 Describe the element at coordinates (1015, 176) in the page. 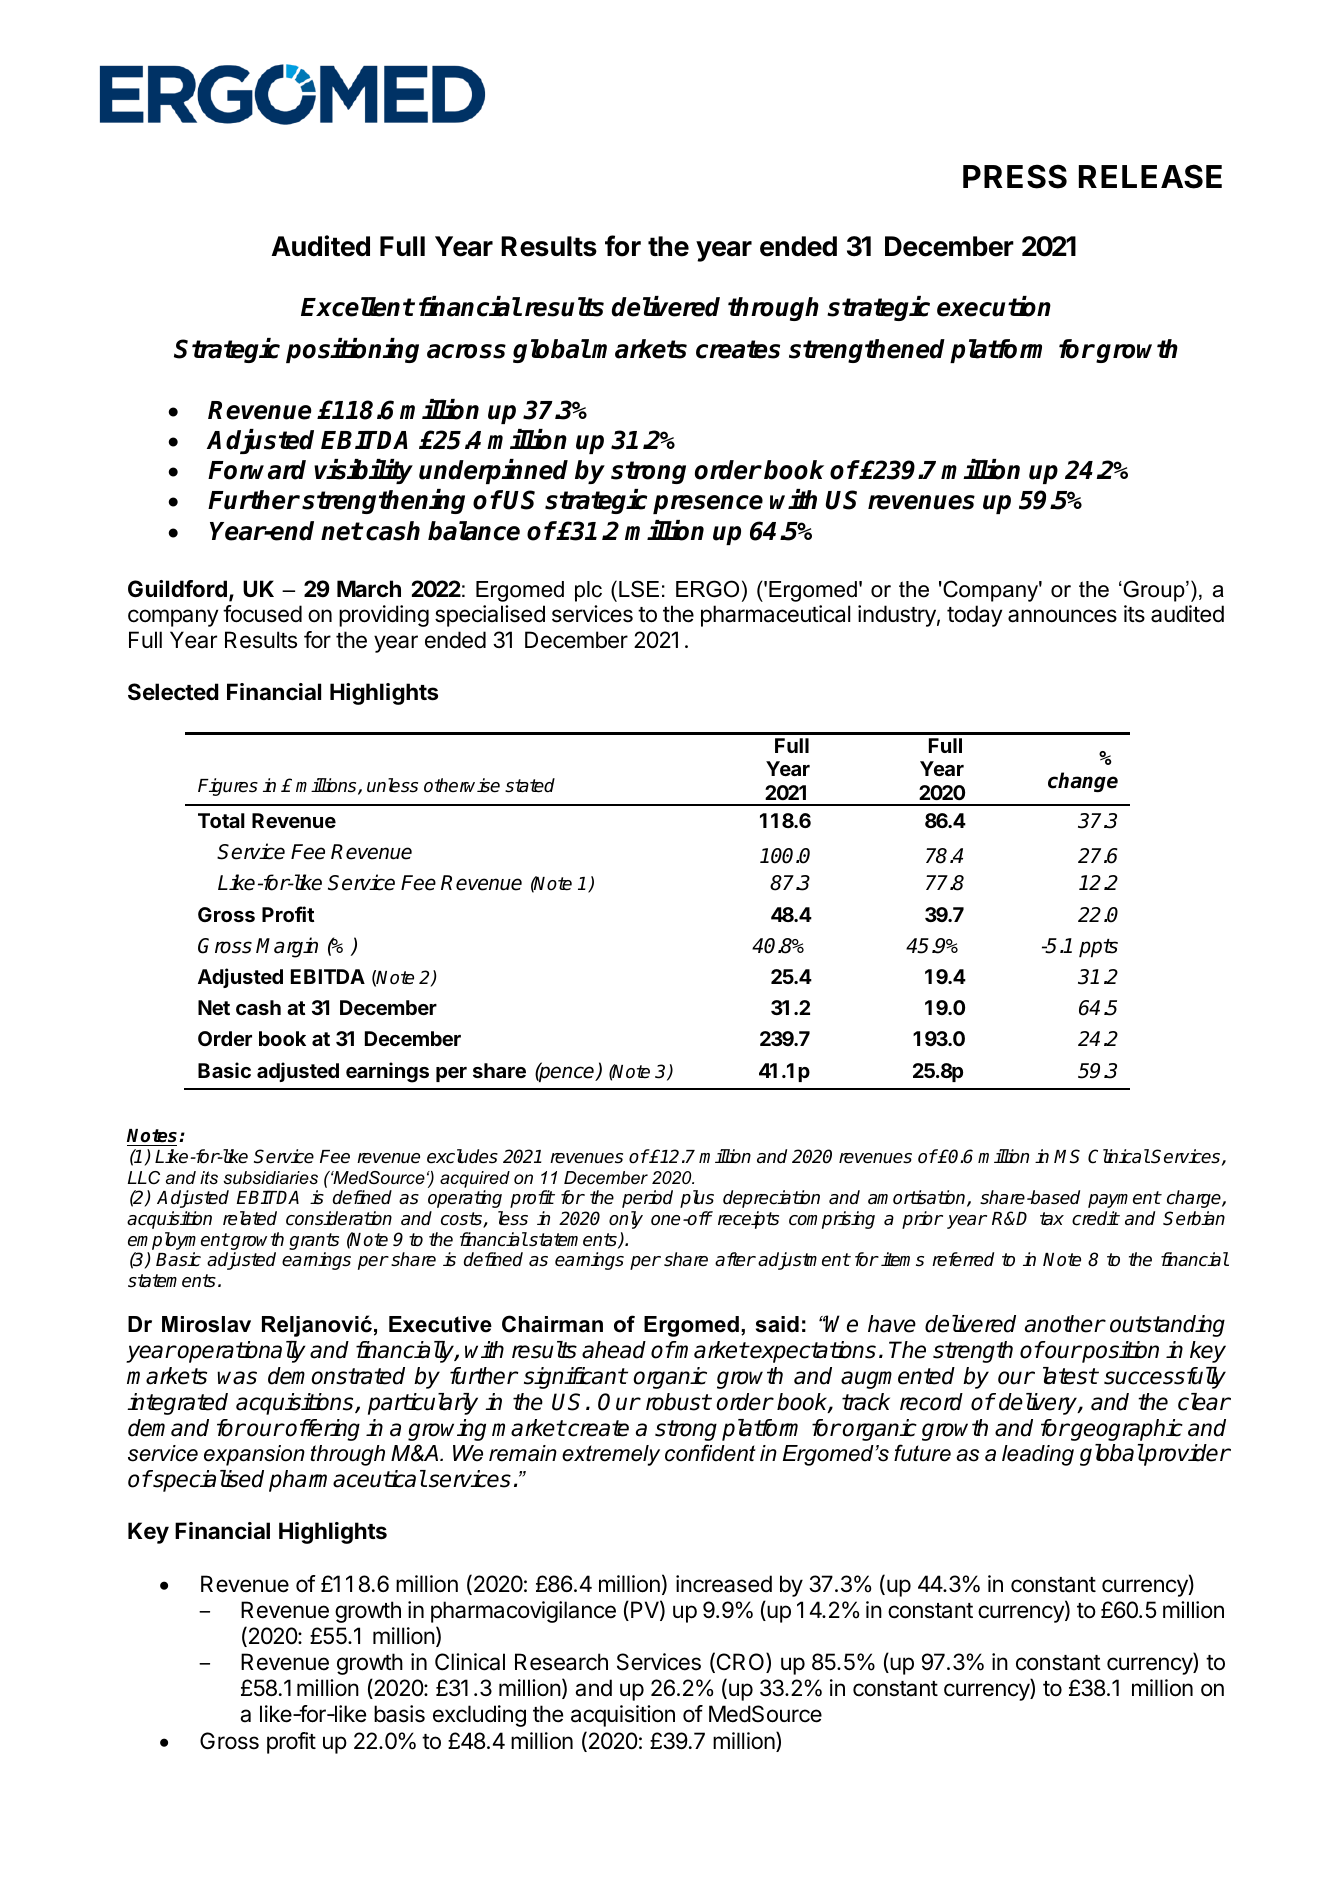

I see `PRESS` at that location.
